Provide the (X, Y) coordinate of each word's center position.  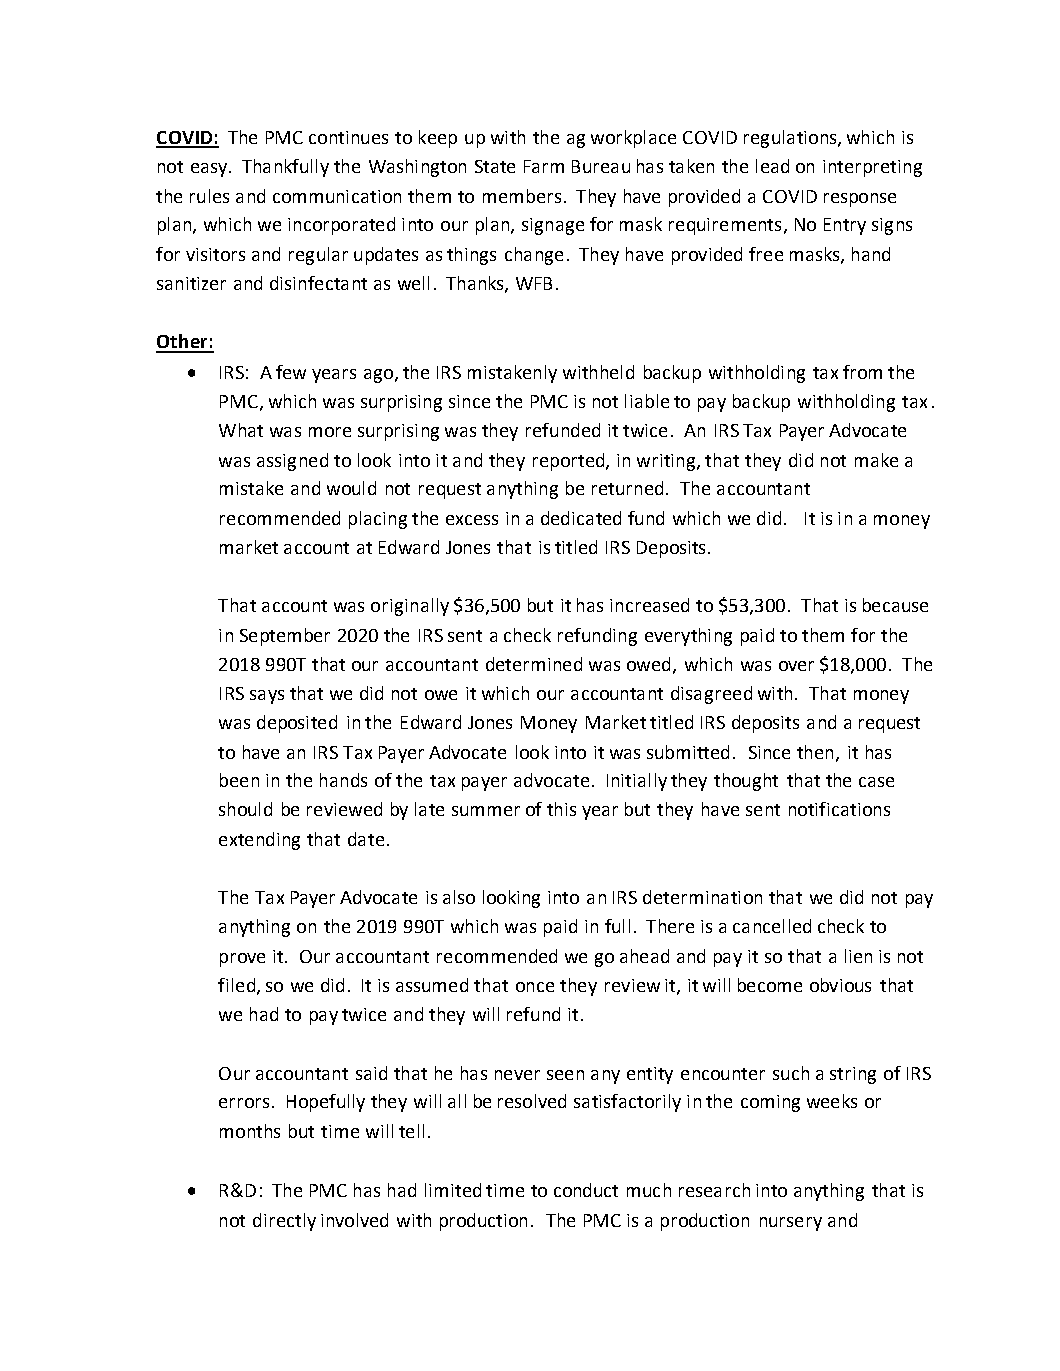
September (285, 637)
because (895, 605)
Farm (544, 166)
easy (210, 170)
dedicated (581, 518)
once (535, 987)
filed (238, 986)
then (815, 752)
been (239, 780)
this (561, 809)
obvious (840, 985)
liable (647, 401)
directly (284, 1222)
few (291, 372)
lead (772, 166)
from (862, 372)
